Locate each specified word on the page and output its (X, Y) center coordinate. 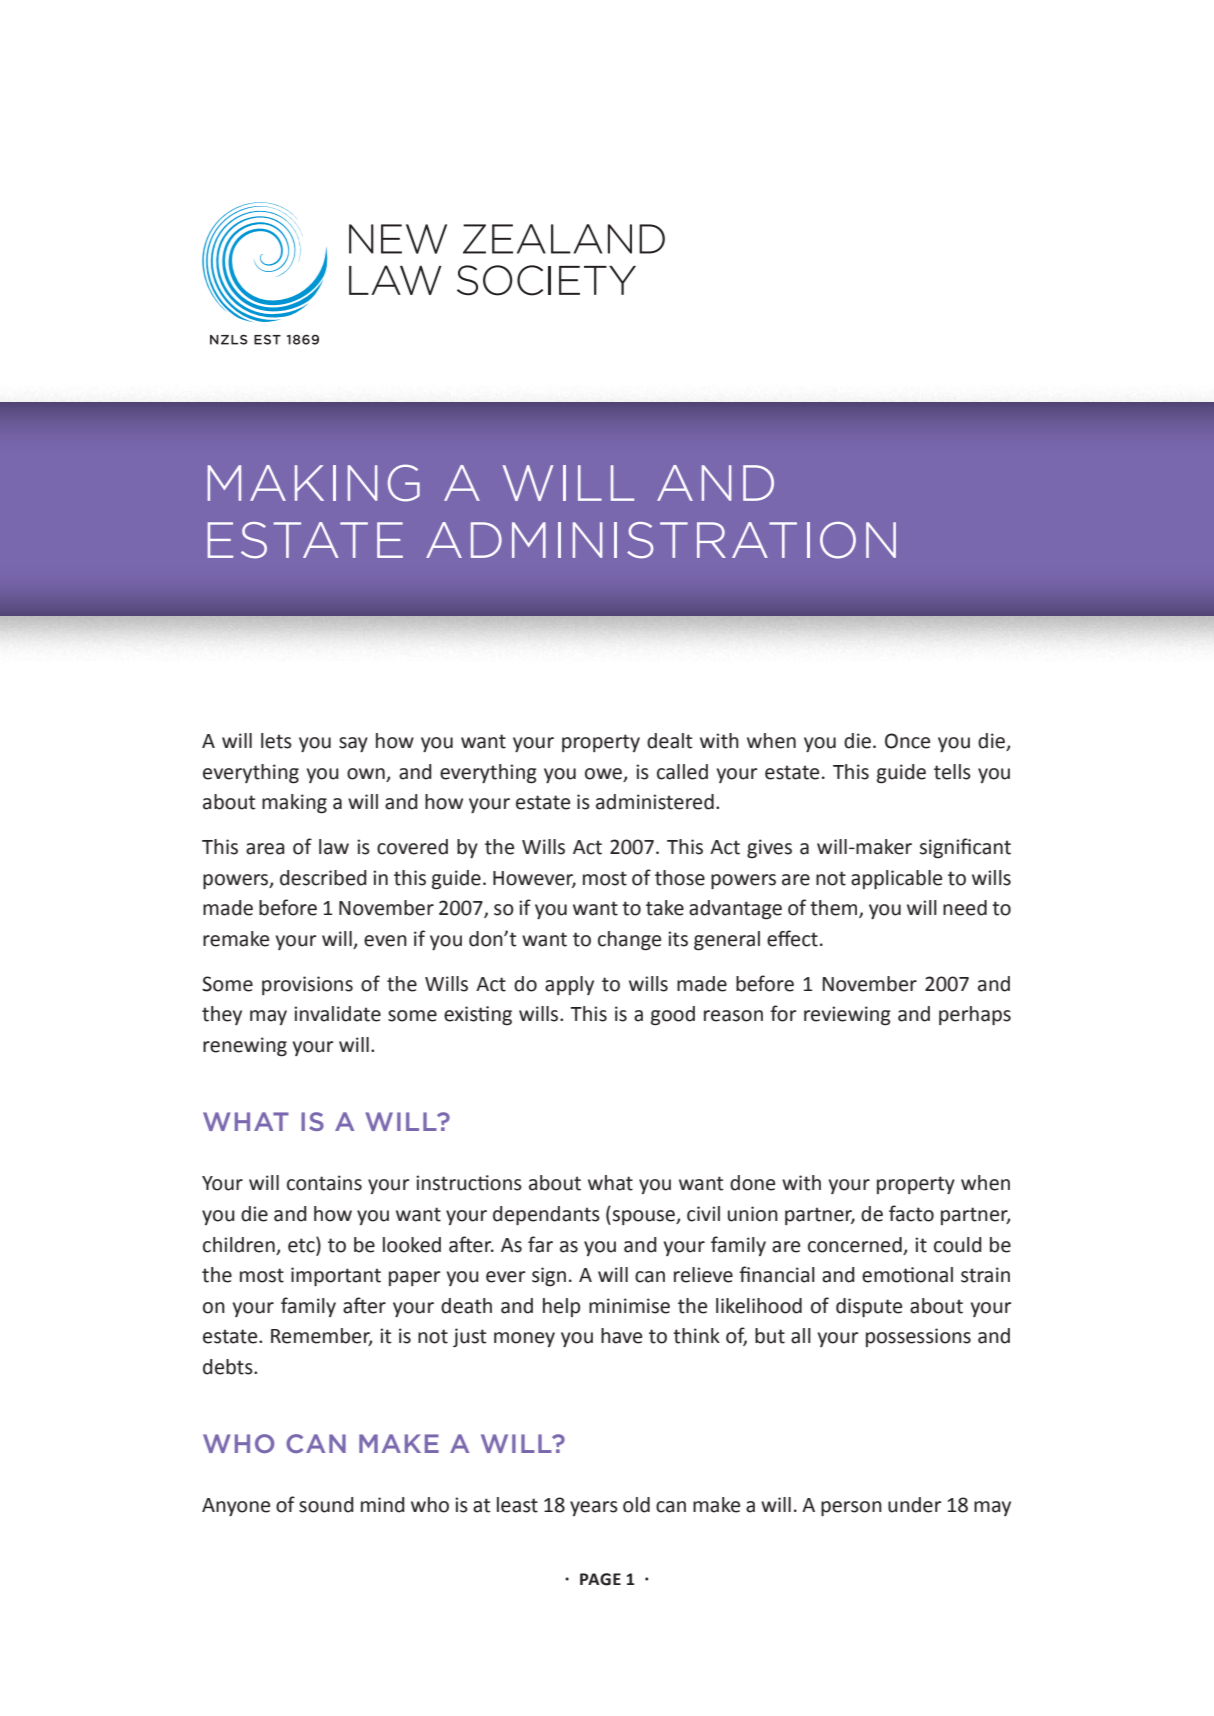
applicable (896, 879)
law (334, 847)
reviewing (847, 1016)
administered (655, 802)
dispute (869, 1307)
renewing (245, 1047)
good (673, 1016)
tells (952, 772)
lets (276, 741)
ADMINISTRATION (661, 540)
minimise (629, 1306)
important (336, 1276)
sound (326, 1505)
